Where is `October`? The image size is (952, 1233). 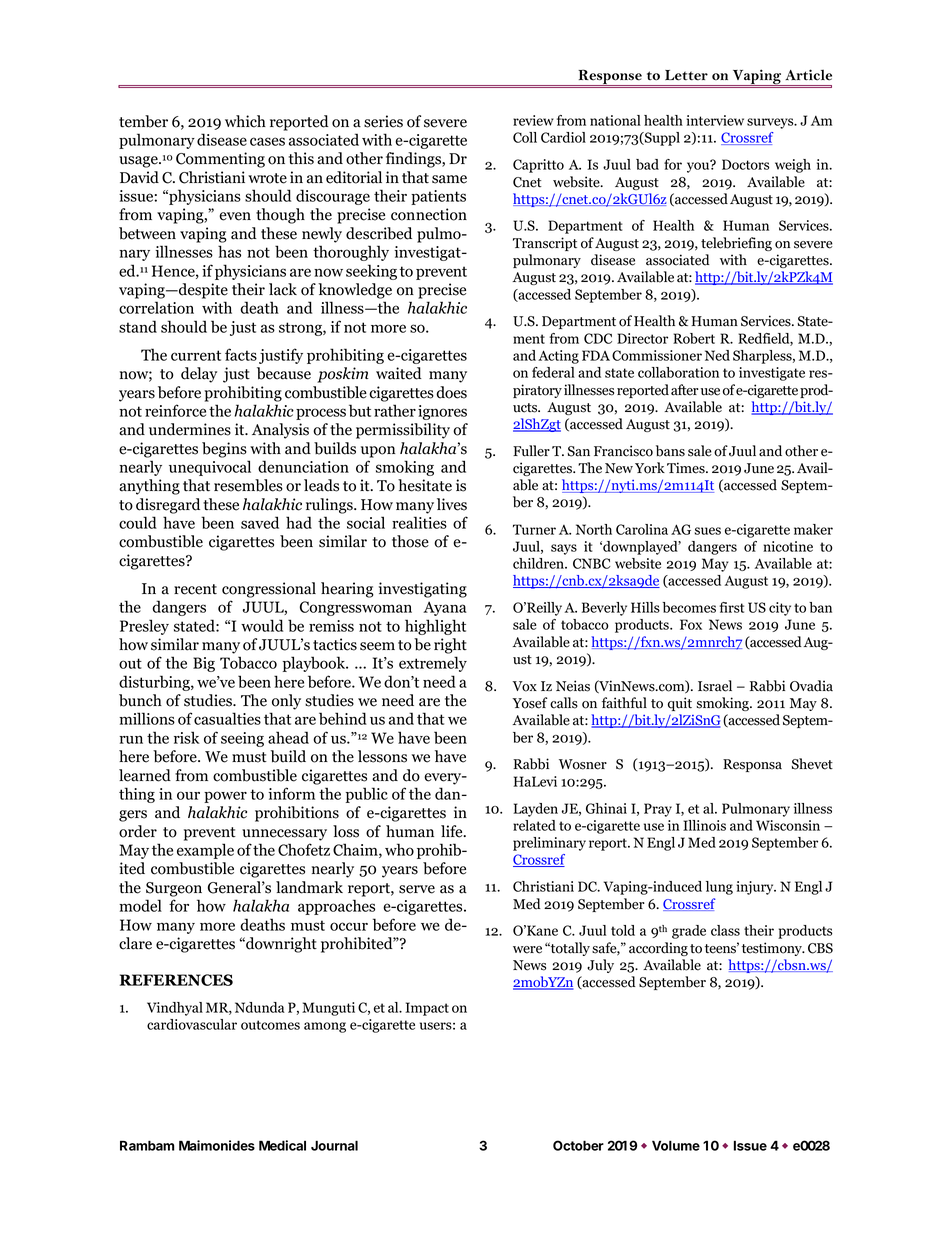
October is located at coordinates (578, 1145).
